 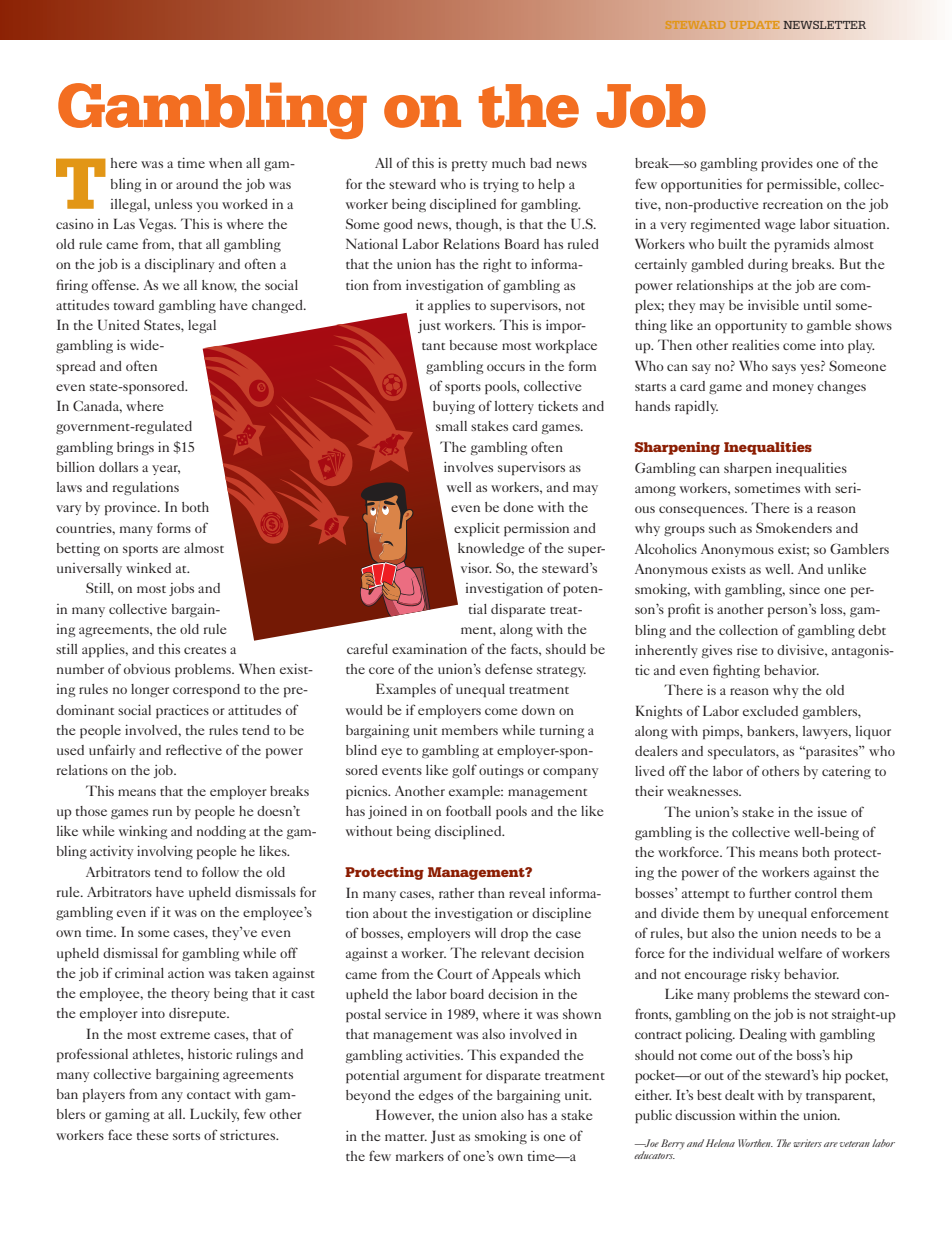 I want to click on since, so click(x=804, y=589).
